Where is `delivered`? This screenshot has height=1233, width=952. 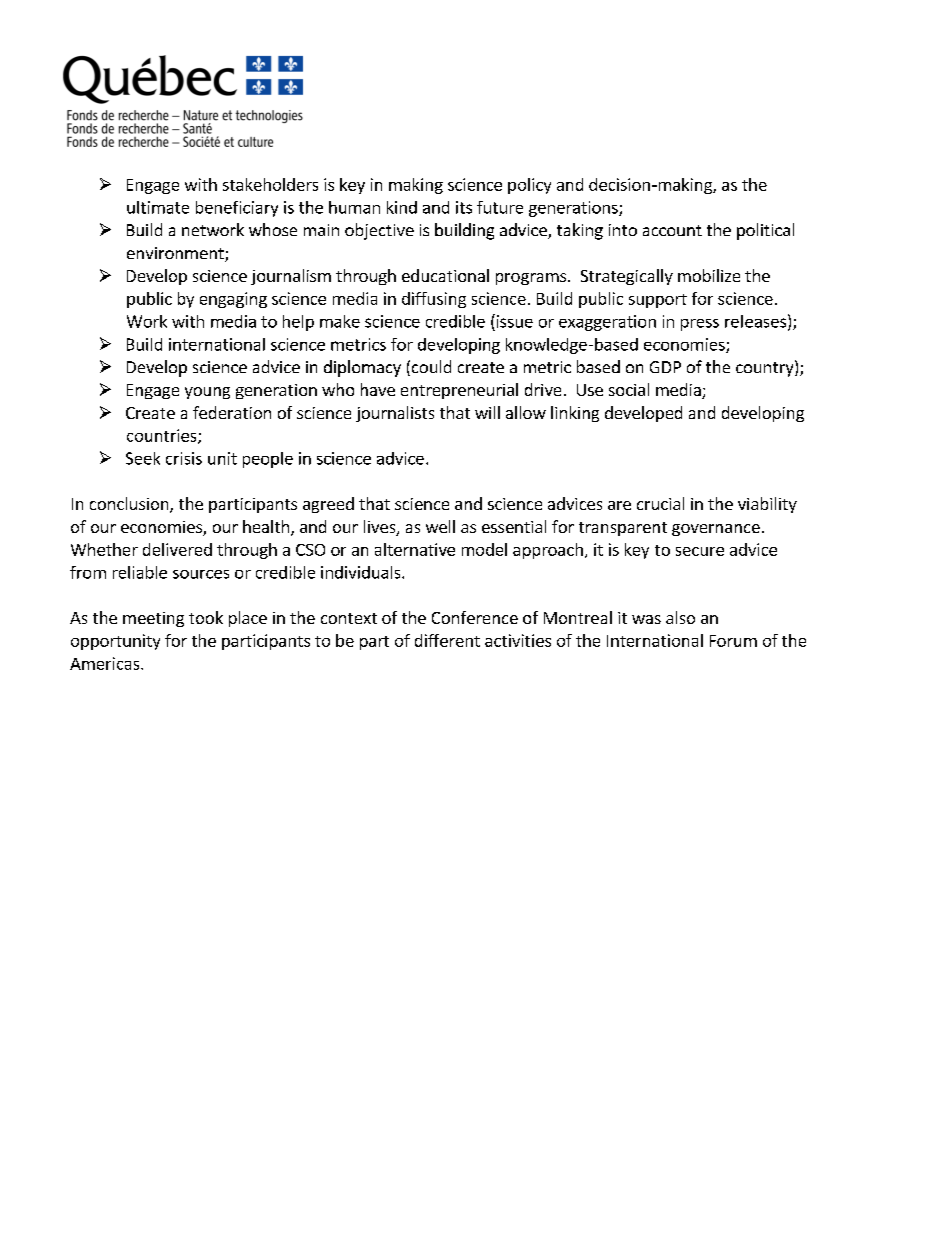 delivered is located at coordinates (177, 549).
